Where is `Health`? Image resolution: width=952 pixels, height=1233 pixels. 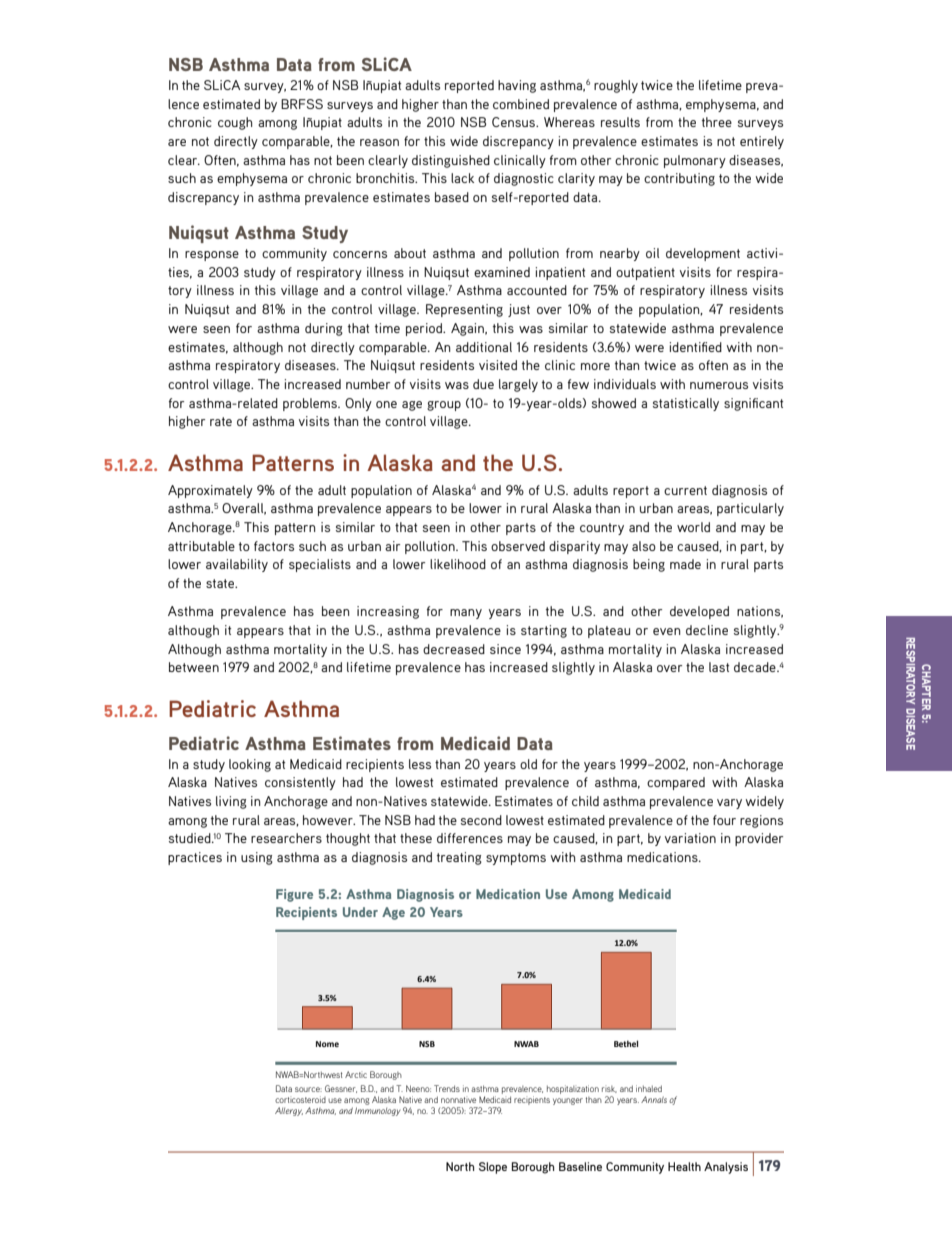 Health is located at coordinates (684, 1166).
